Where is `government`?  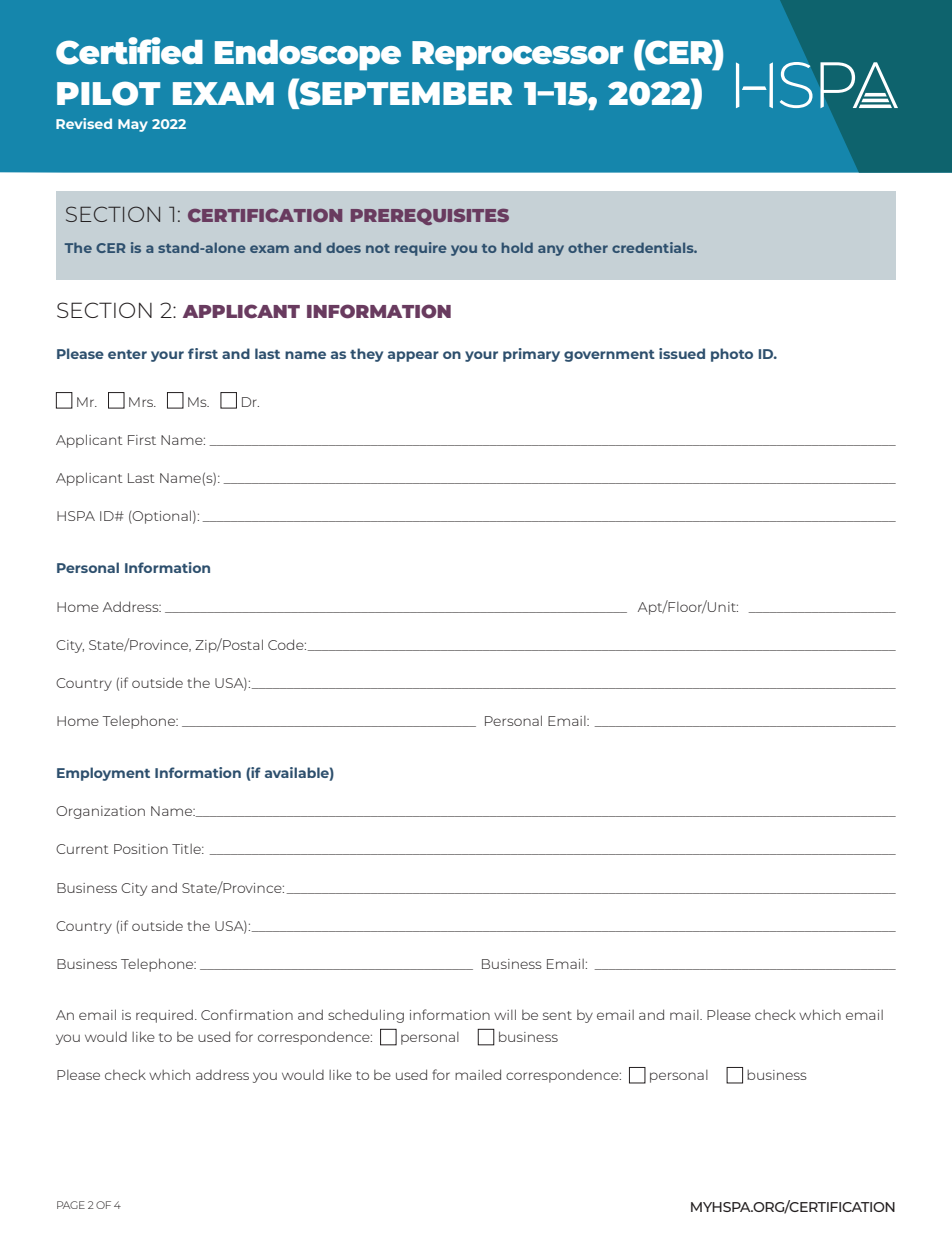
government is located at coordinates (609, 356).
